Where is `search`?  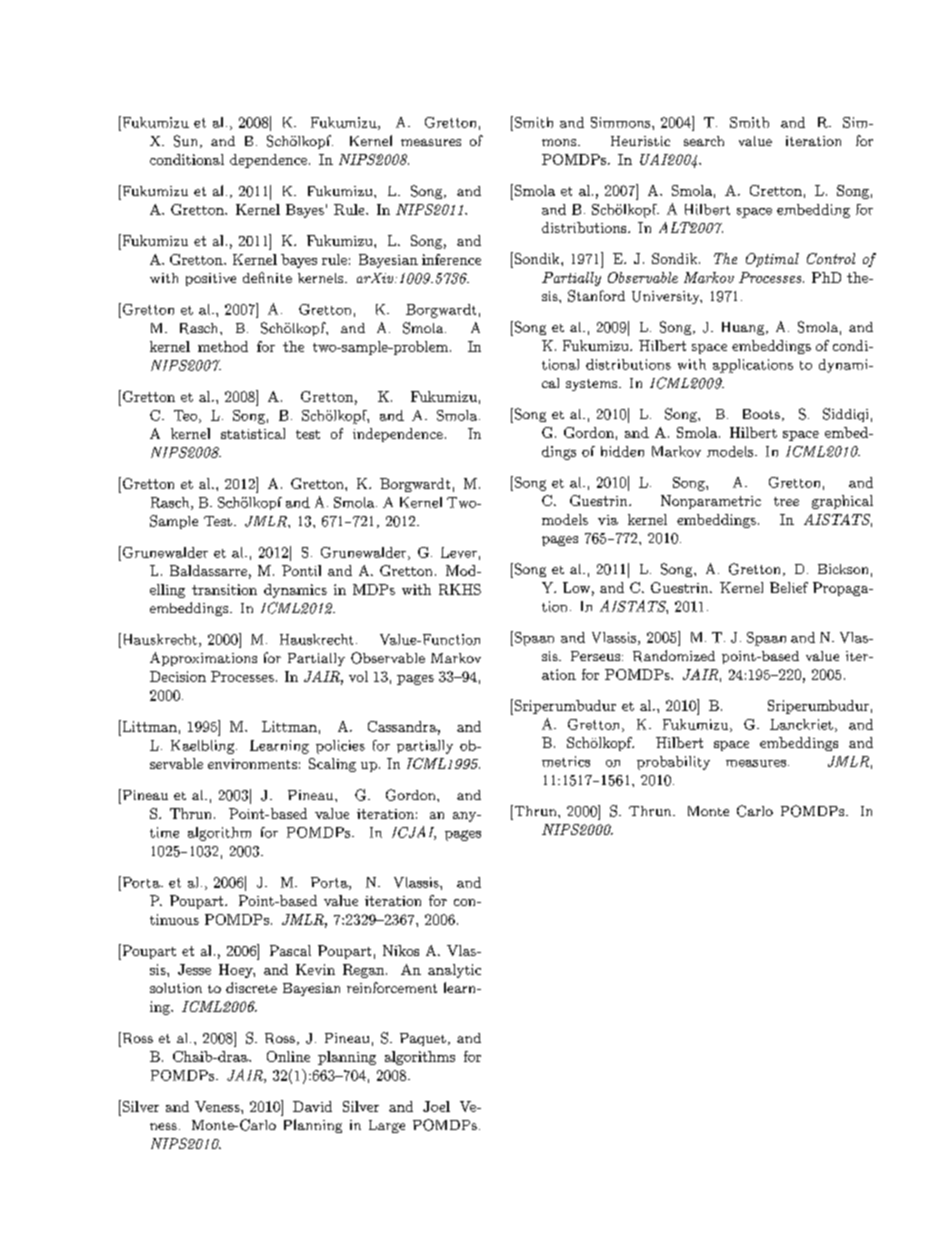
search is located at coordinates (704, 141).
